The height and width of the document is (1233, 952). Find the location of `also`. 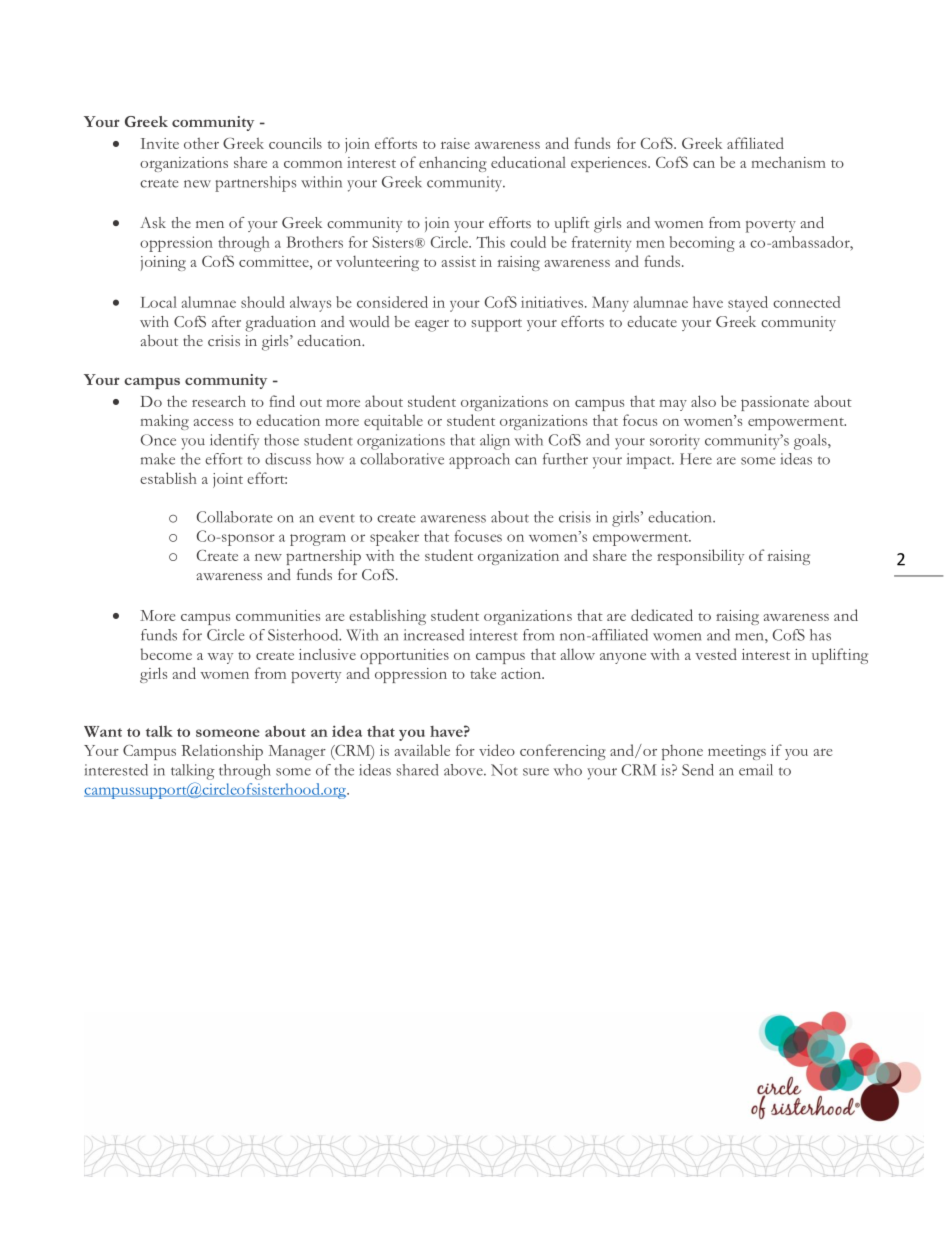

also is located at coordinates (703, 401).
